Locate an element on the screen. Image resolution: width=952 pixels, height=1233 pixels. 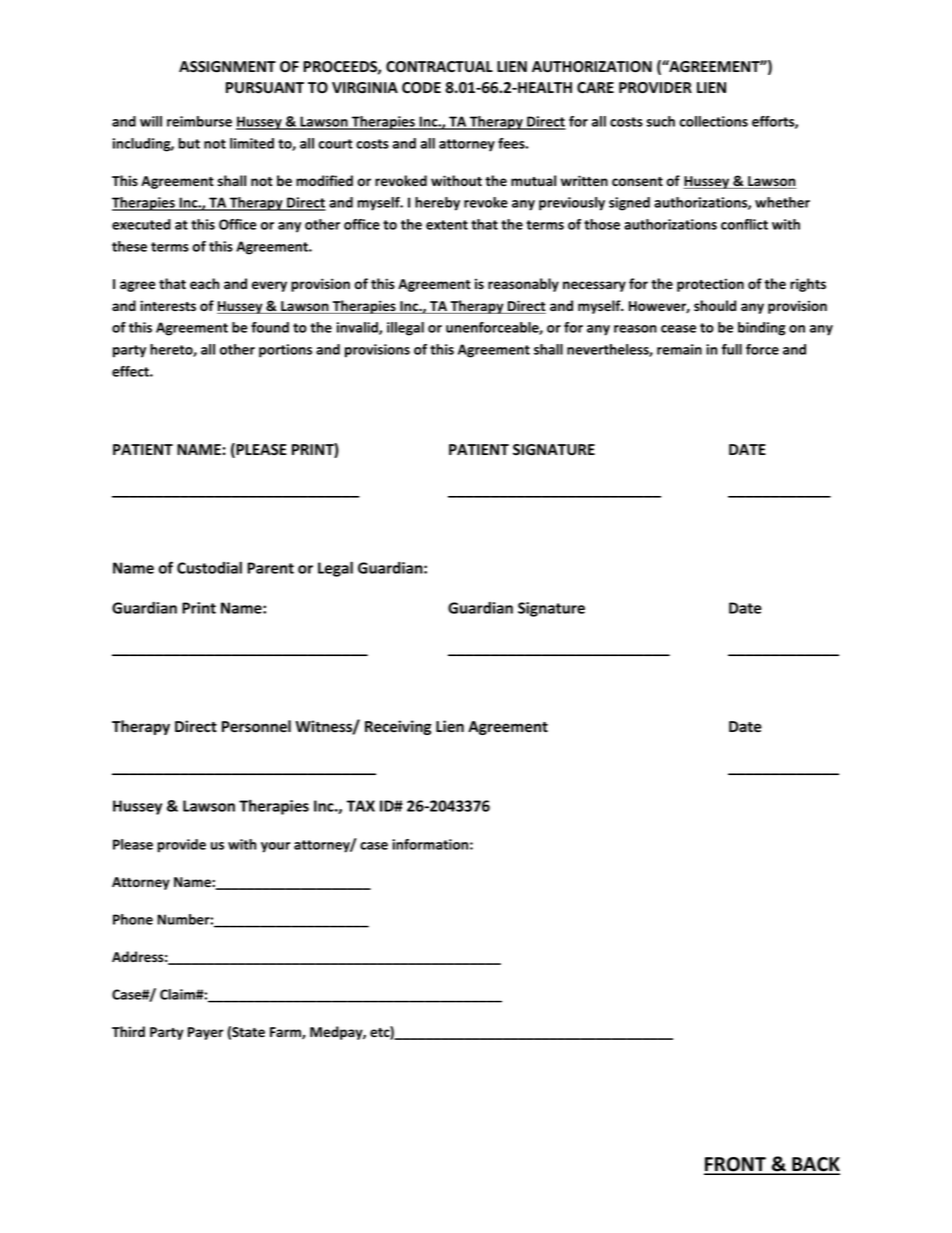
collections is located at coordinates (713, 121).
